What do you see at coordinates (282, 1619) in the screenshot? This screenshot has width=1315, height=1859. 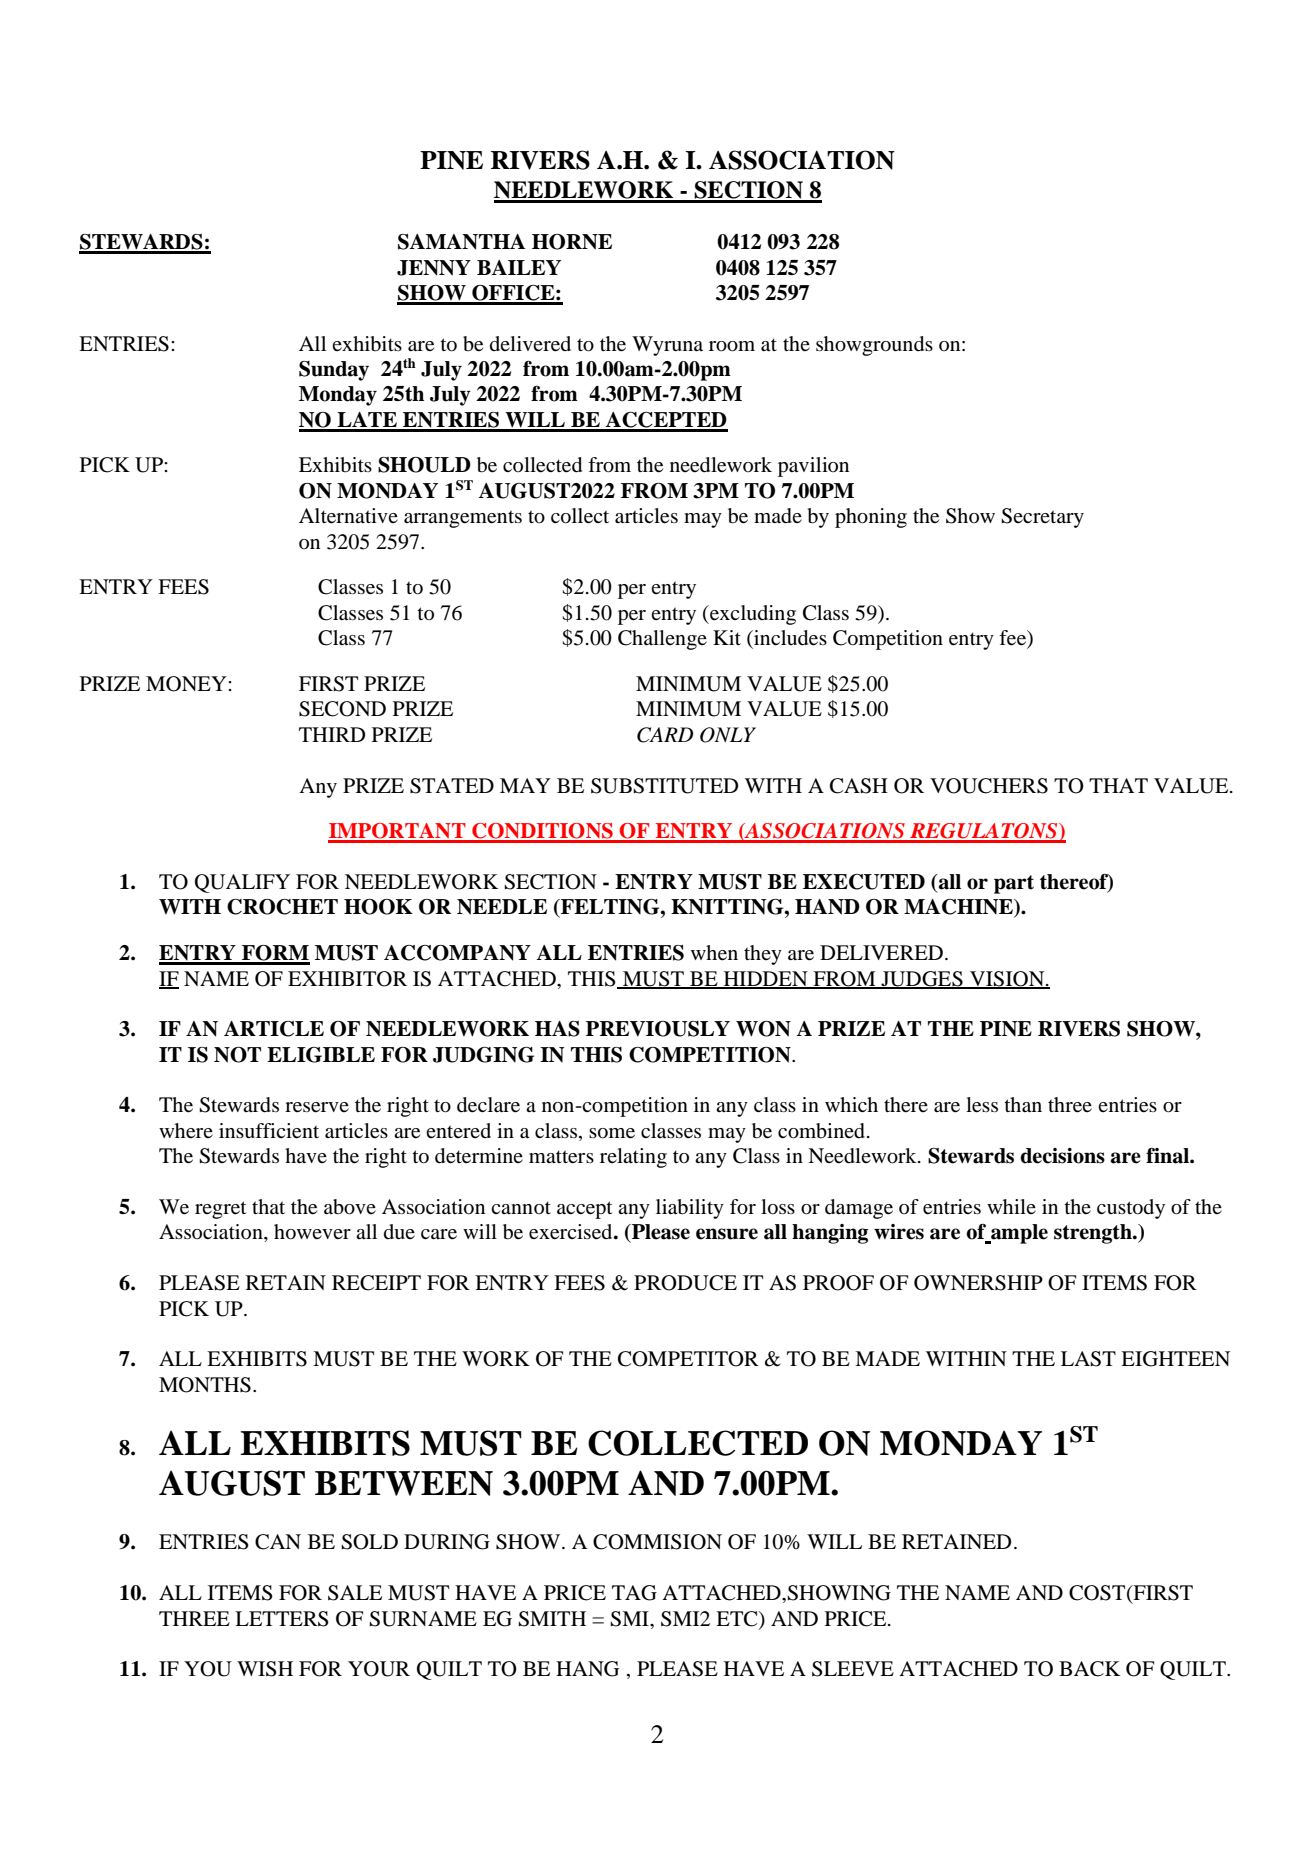 I see `LETTERS` at bounding box center [282, 1619].
